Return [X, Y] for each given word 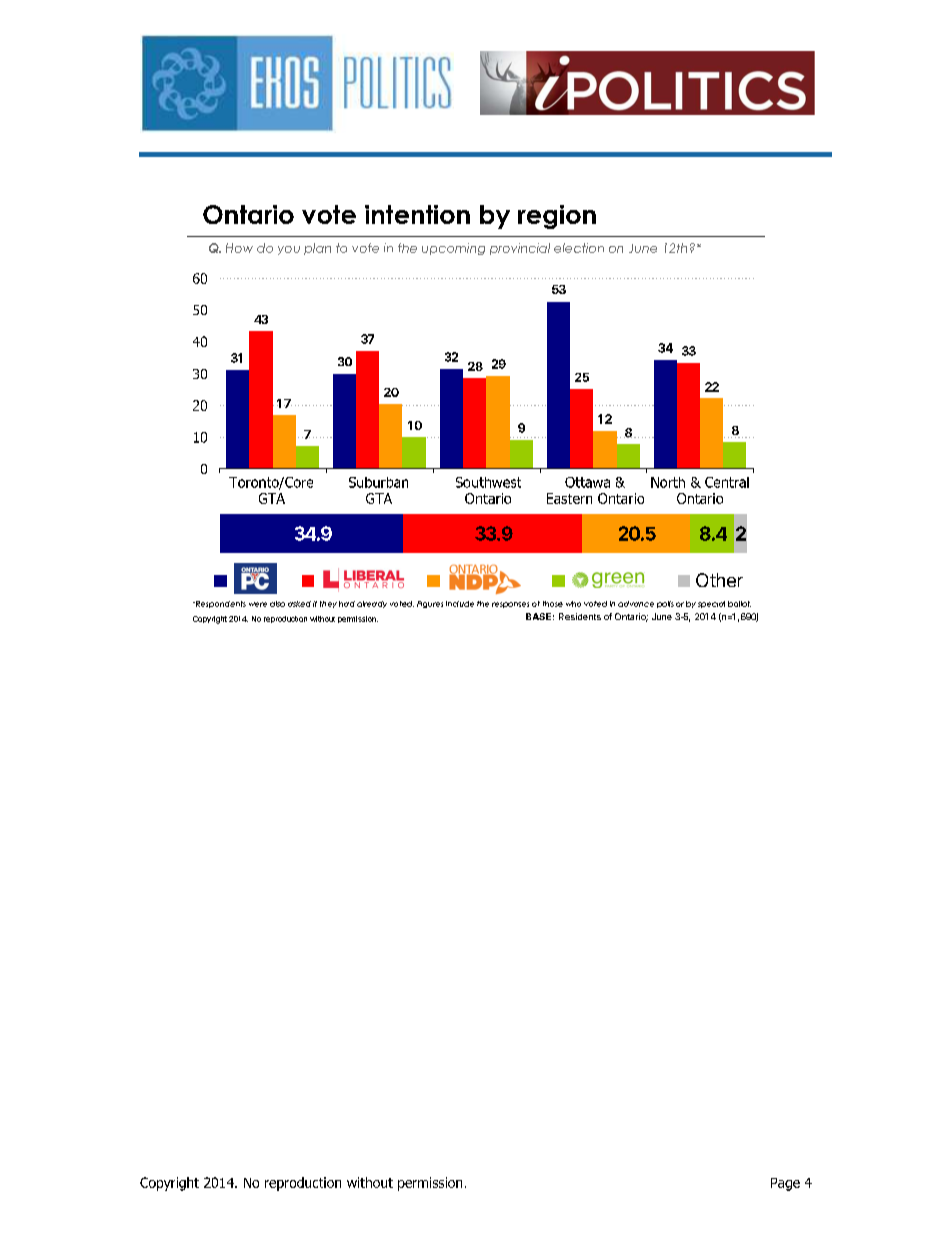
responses [510, 605]
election [579, 248]
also [277, 604]
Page [785, 1184]
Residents [580, 616]
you [289, 250]
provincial [520, 249]
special [711, 604]
